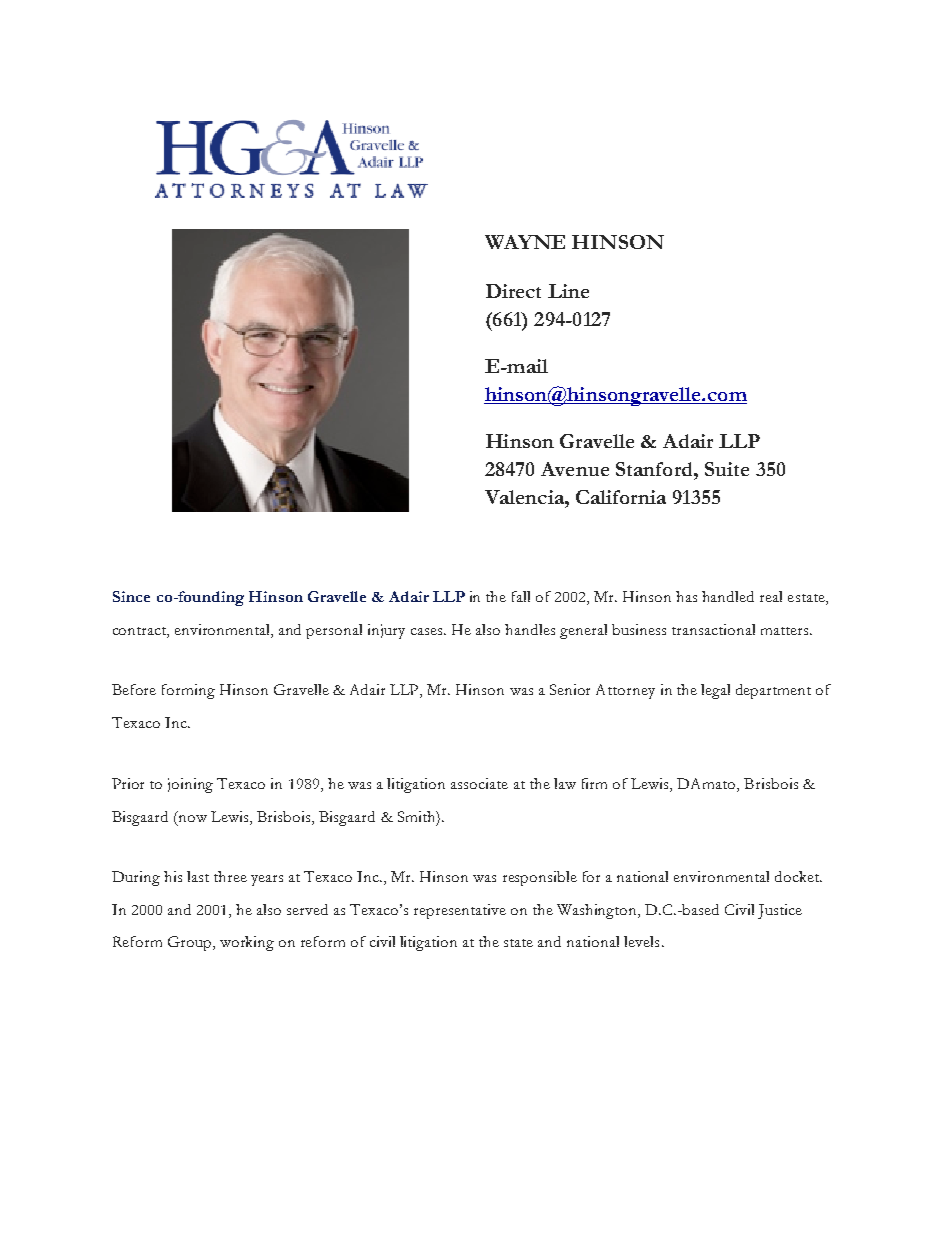 Image resolution: width=952 pixels, height=1233 pixels. Describe the element at coordinates (131, 596) in the document. I see `Since` at that location.
